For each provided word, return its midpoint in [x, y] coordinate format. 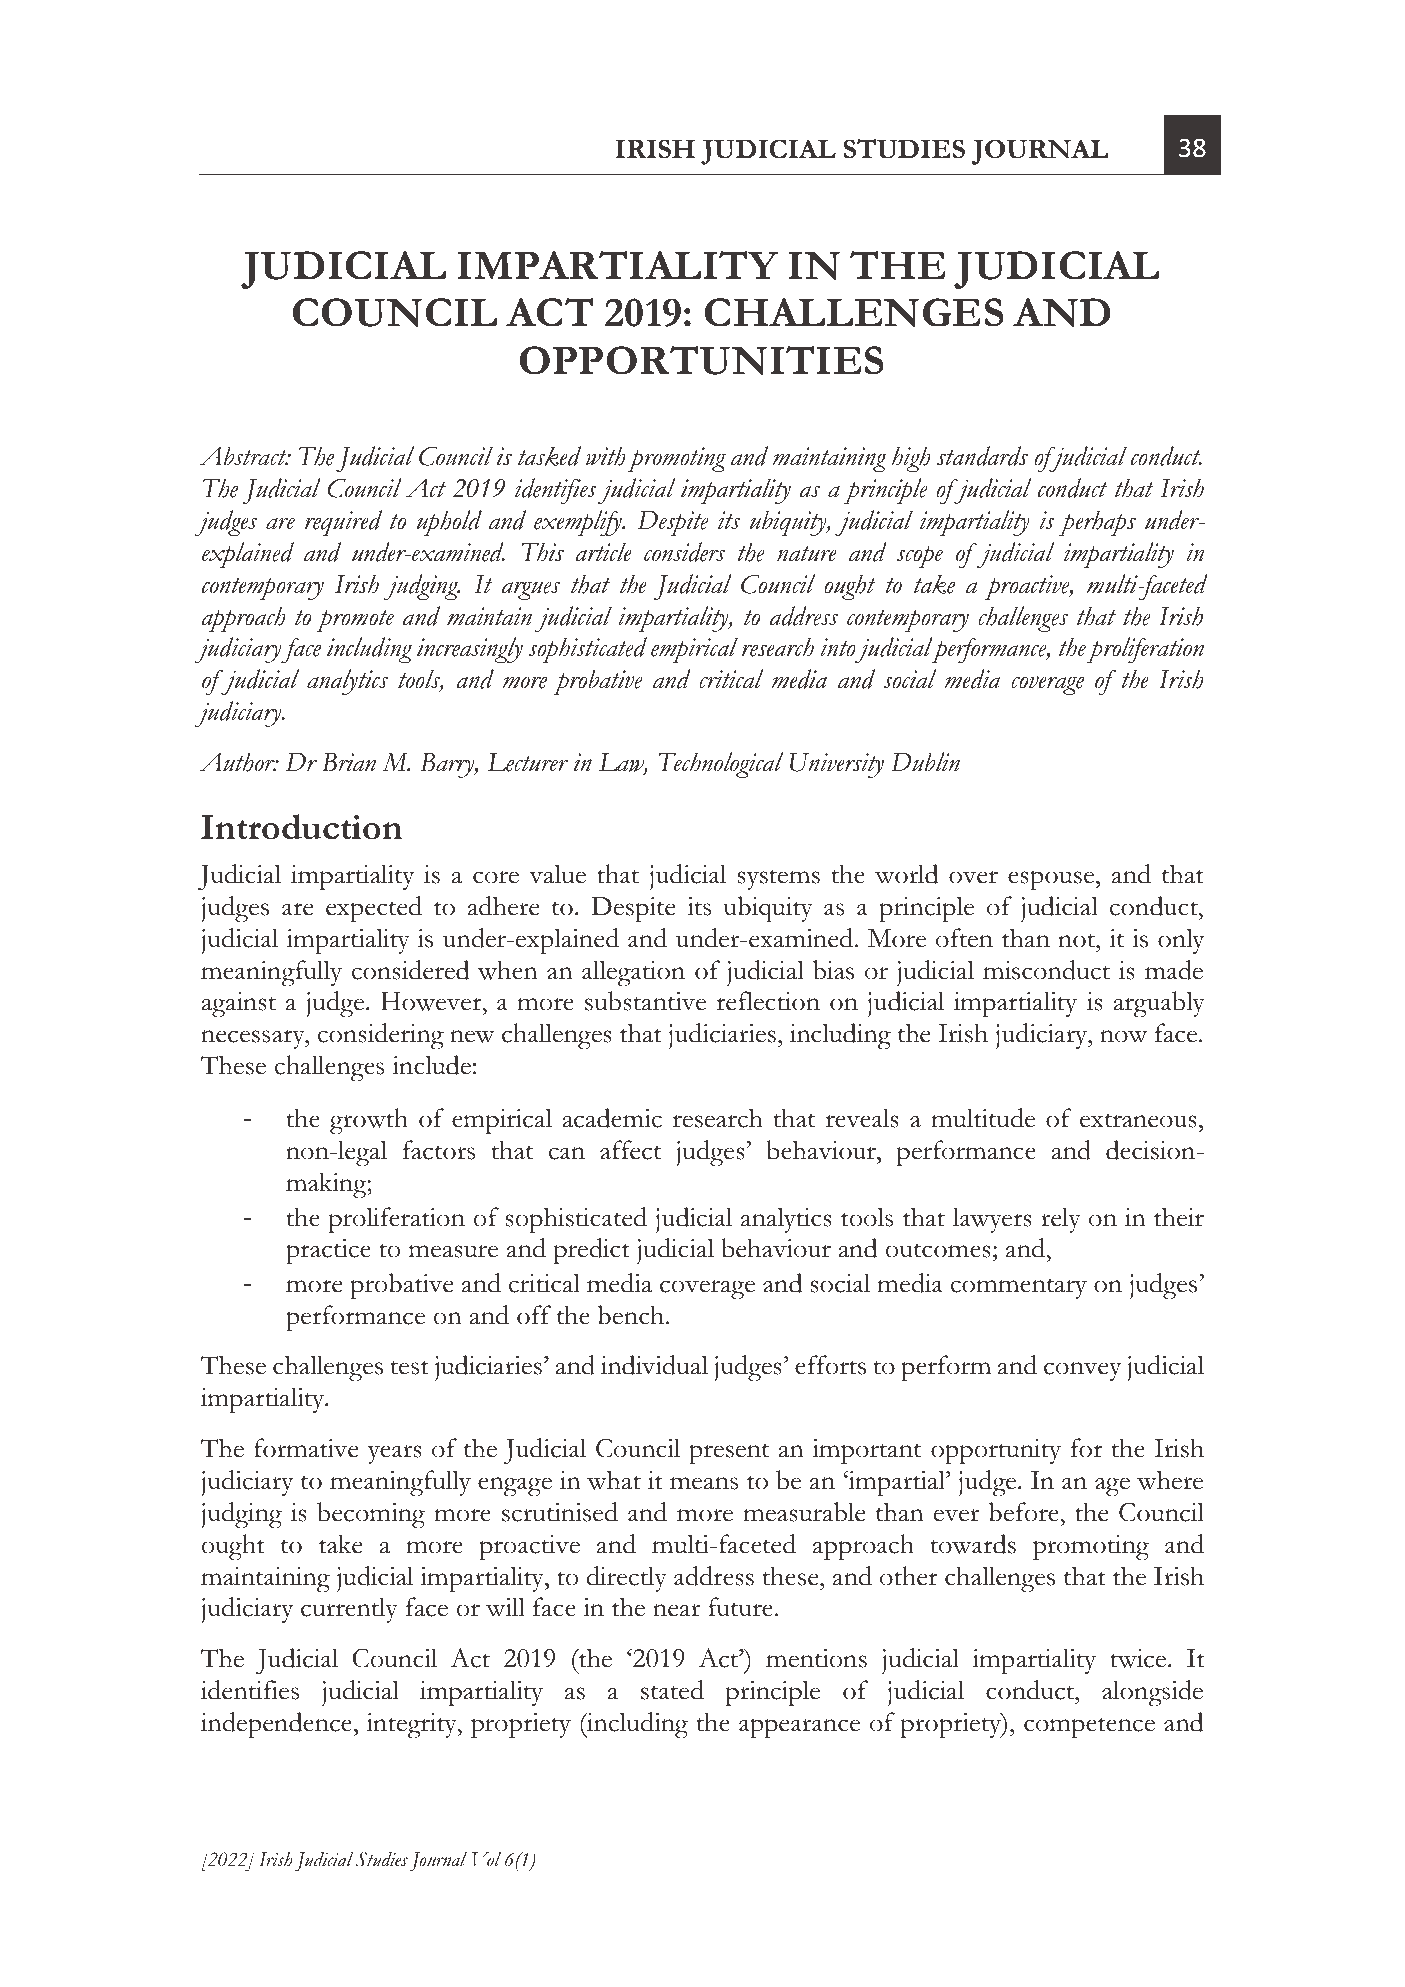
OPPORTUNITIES [702, 360]
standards [982, 456]
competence [1089, 1728]
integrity [412, 1726]
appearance [799, 1729]
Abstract [244, 456]
